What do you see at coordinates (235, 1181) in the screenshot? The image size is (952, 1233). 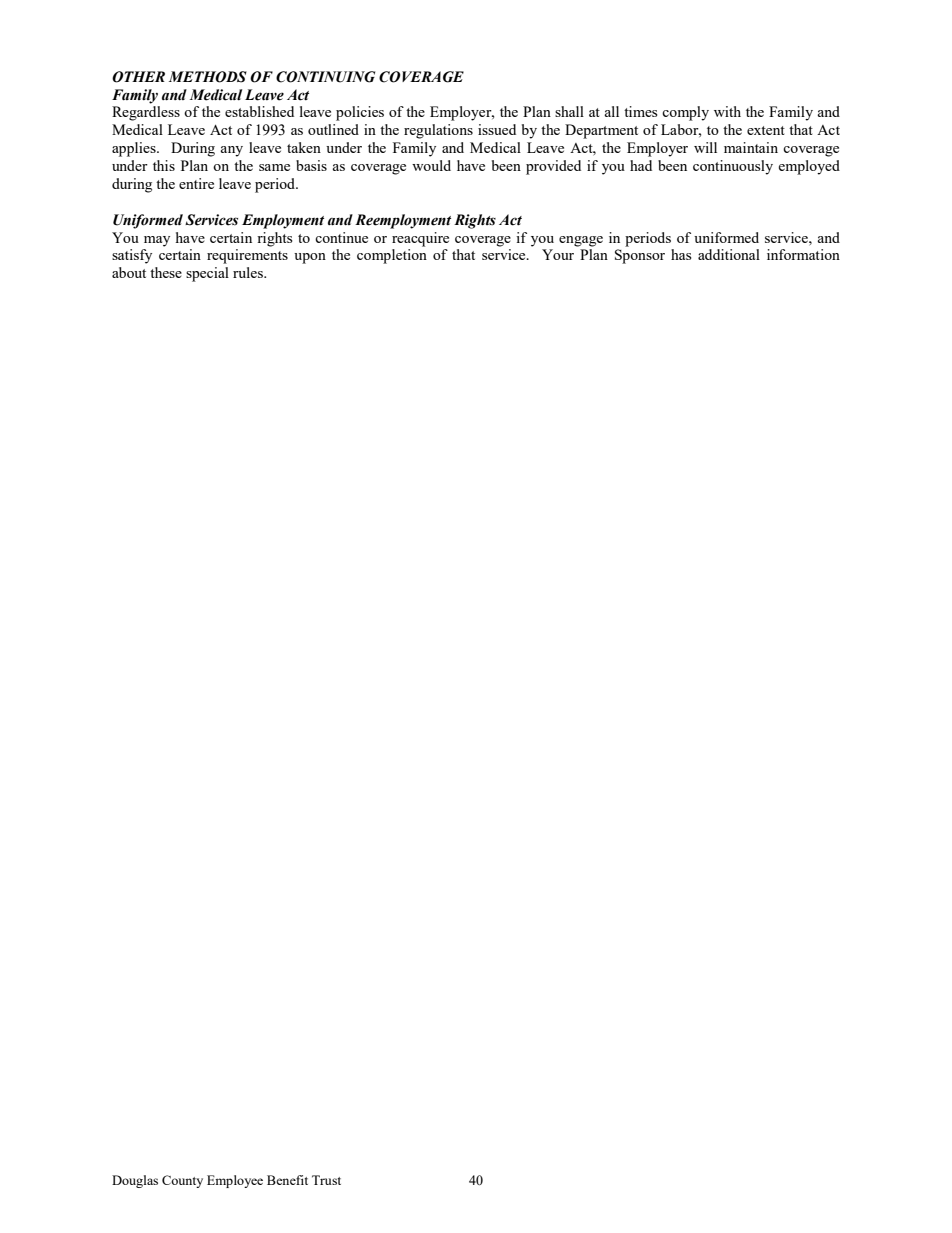 I see `Employee` at bounding box center [235, 1181].
